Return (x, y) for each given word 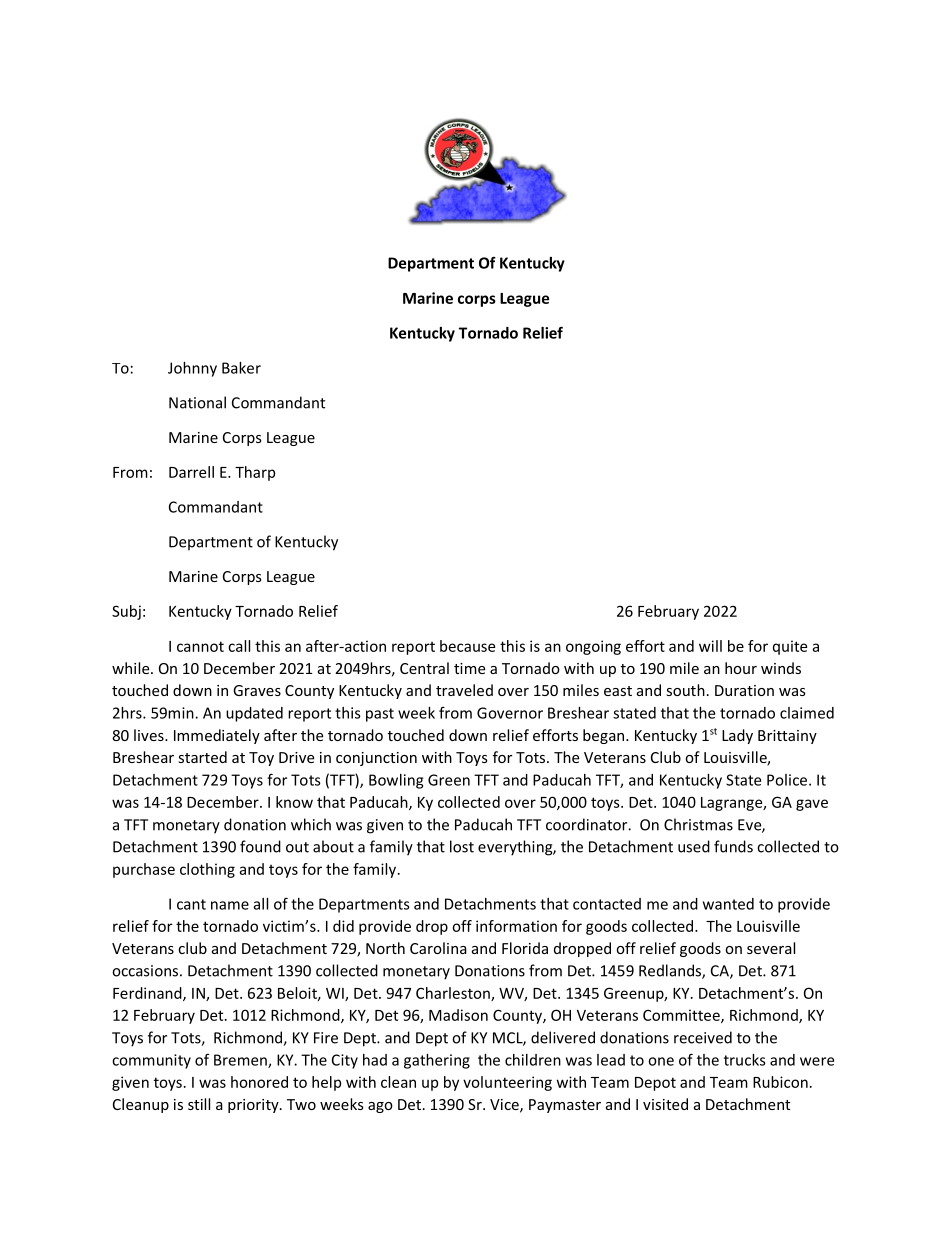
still (199, 1104)
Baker (241, 368)
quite (790, 647)
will (710, 646)
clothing (207, 870)
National (197, 402)
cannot (200, 646)
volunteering (507, 1083)
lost (462, 846)
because (467, 646)
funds (733, 846)
